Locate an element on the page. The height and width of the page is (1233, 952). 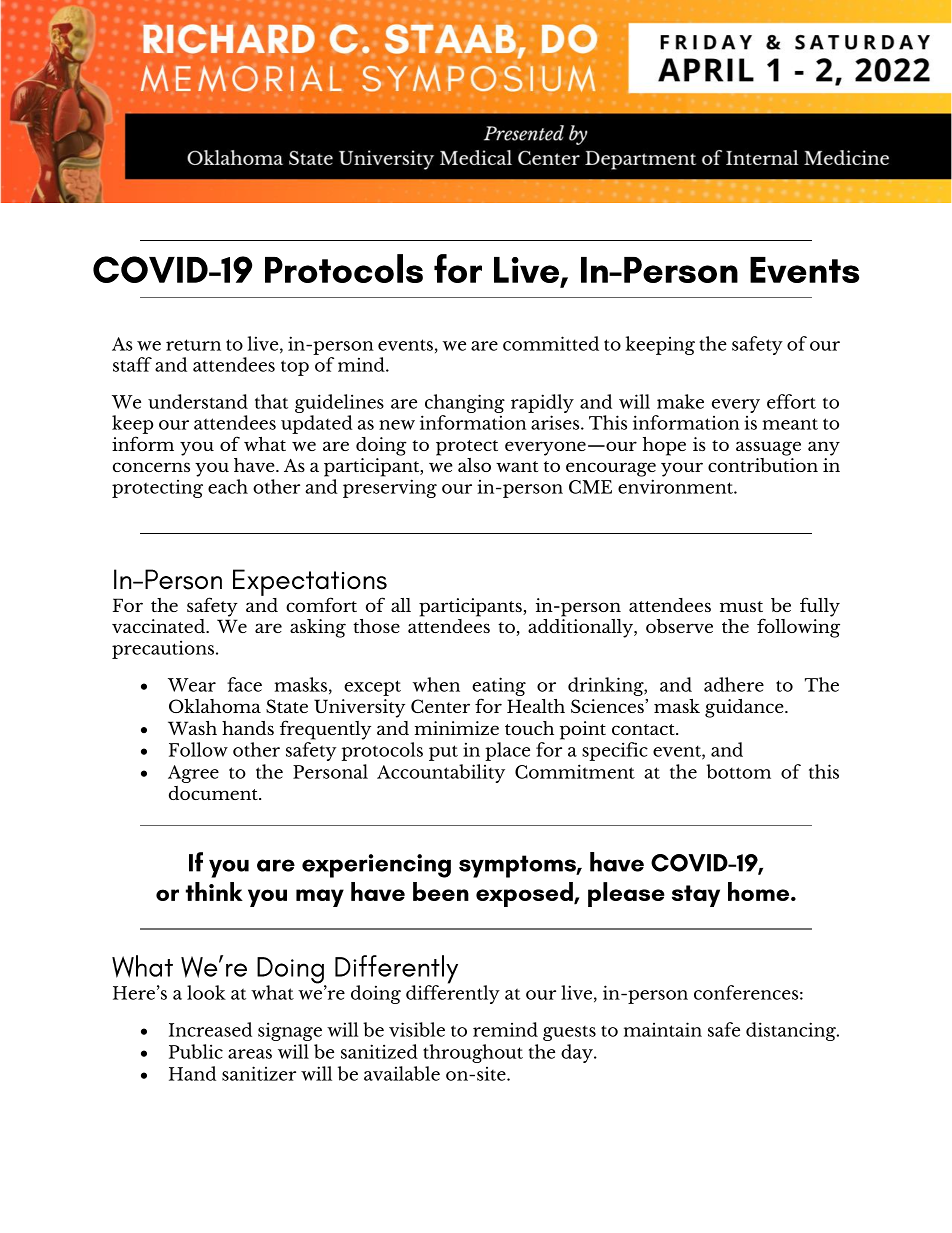
return is located at coordinates (193, 345).
